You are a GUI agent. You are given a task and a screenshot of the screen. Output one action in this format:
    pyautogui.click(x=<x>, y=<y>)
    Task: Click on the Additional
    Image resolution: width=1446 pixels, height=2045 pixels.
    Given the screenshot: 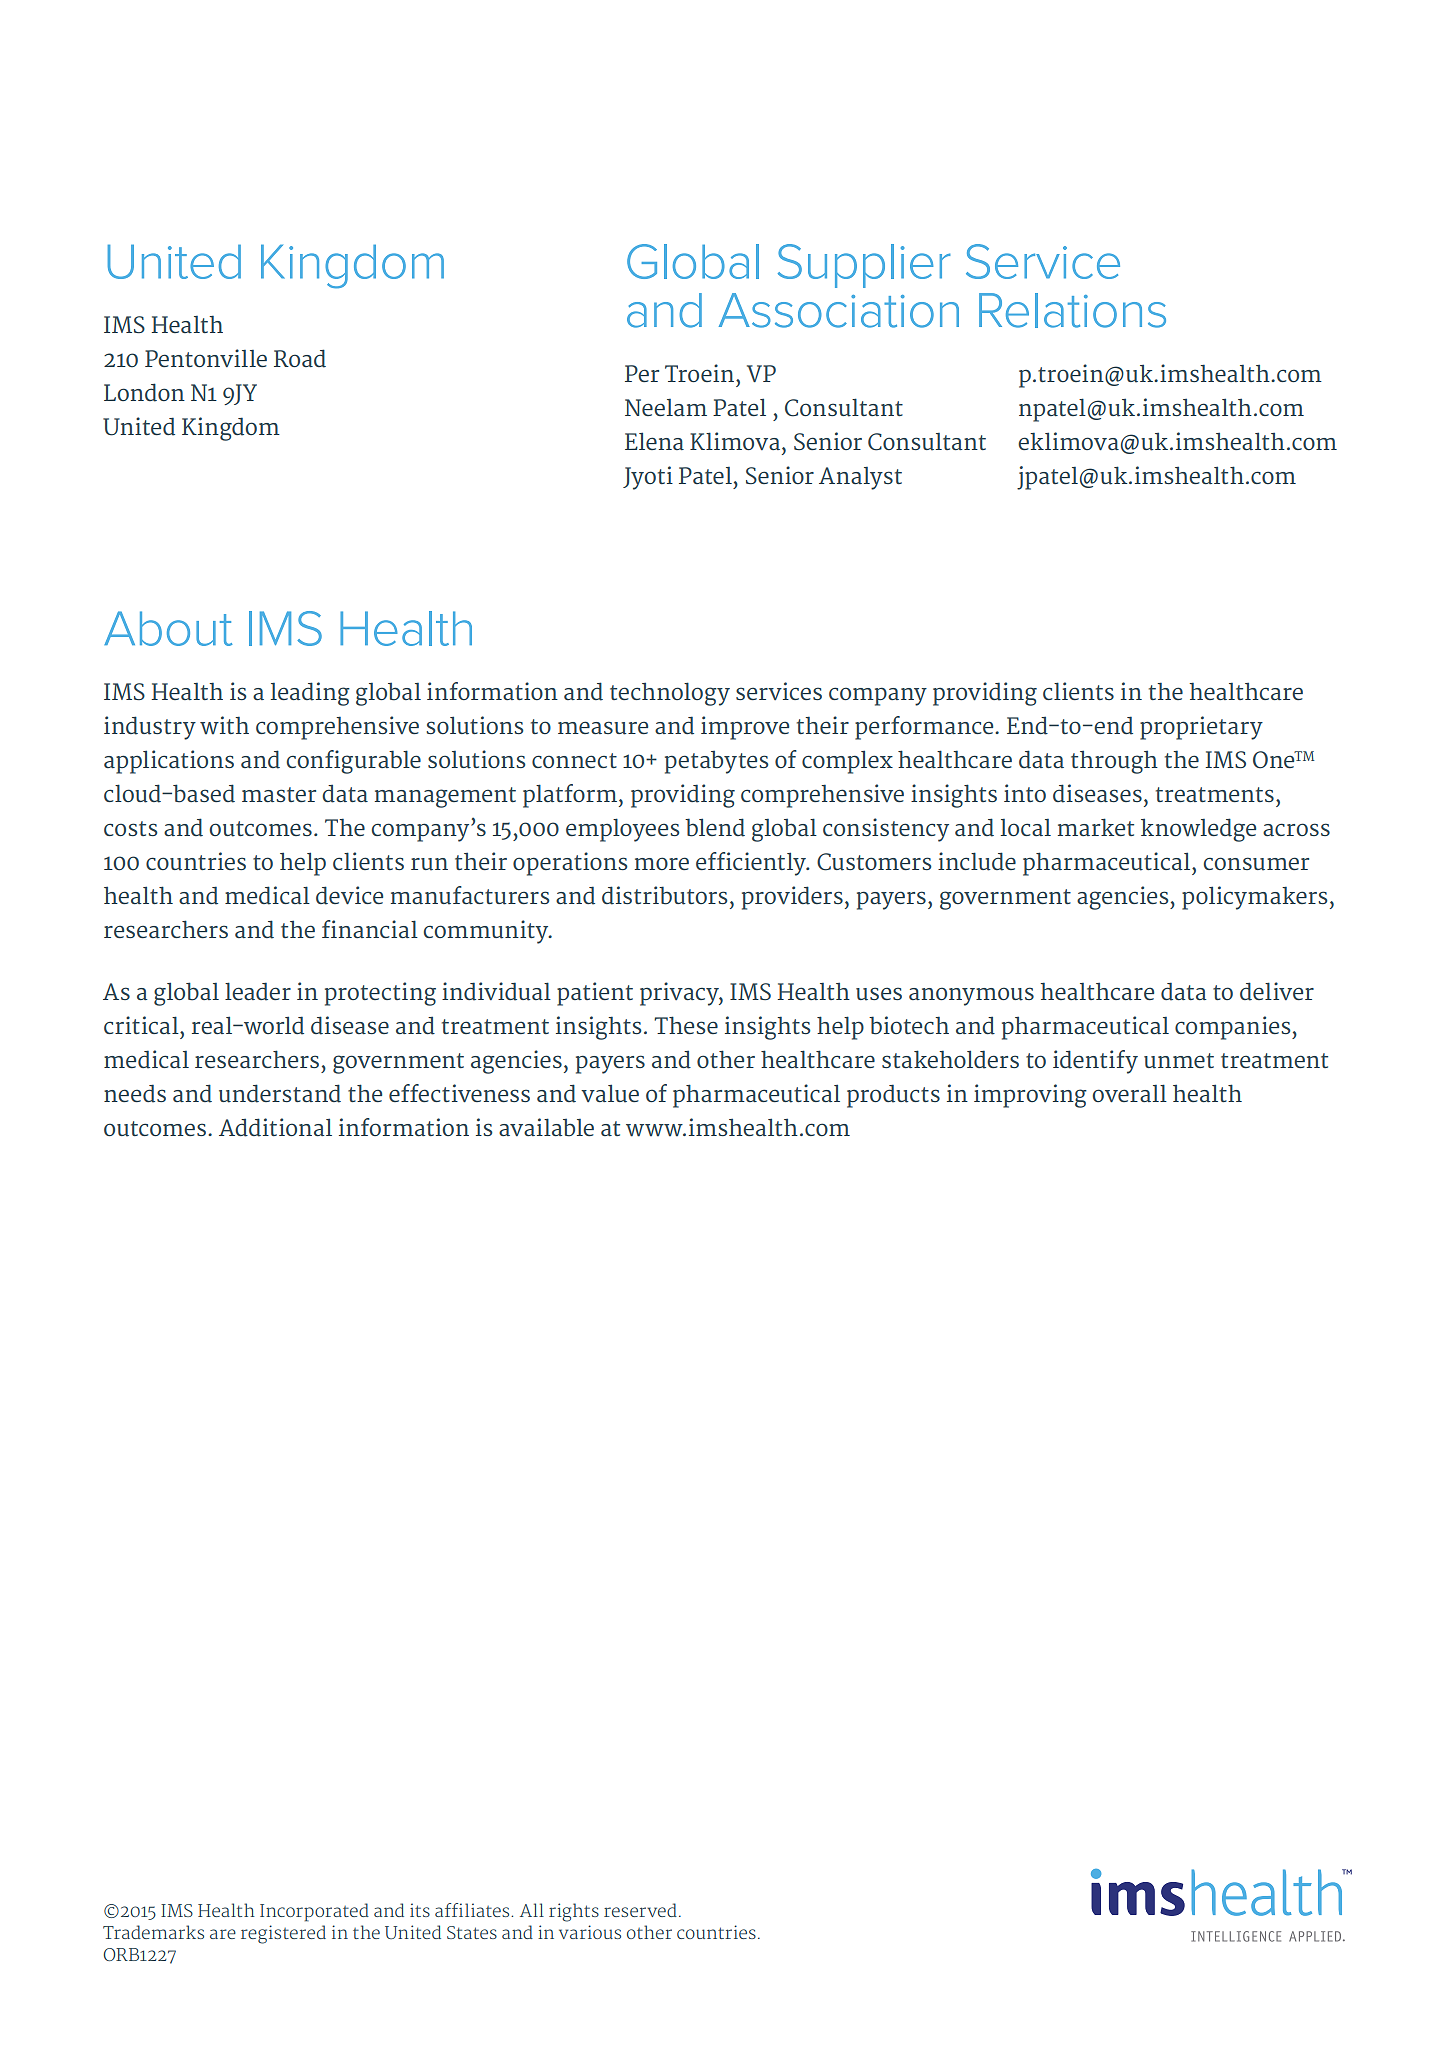 What is the action you would take?
    pyautogui.click(x=275, y=1127)
